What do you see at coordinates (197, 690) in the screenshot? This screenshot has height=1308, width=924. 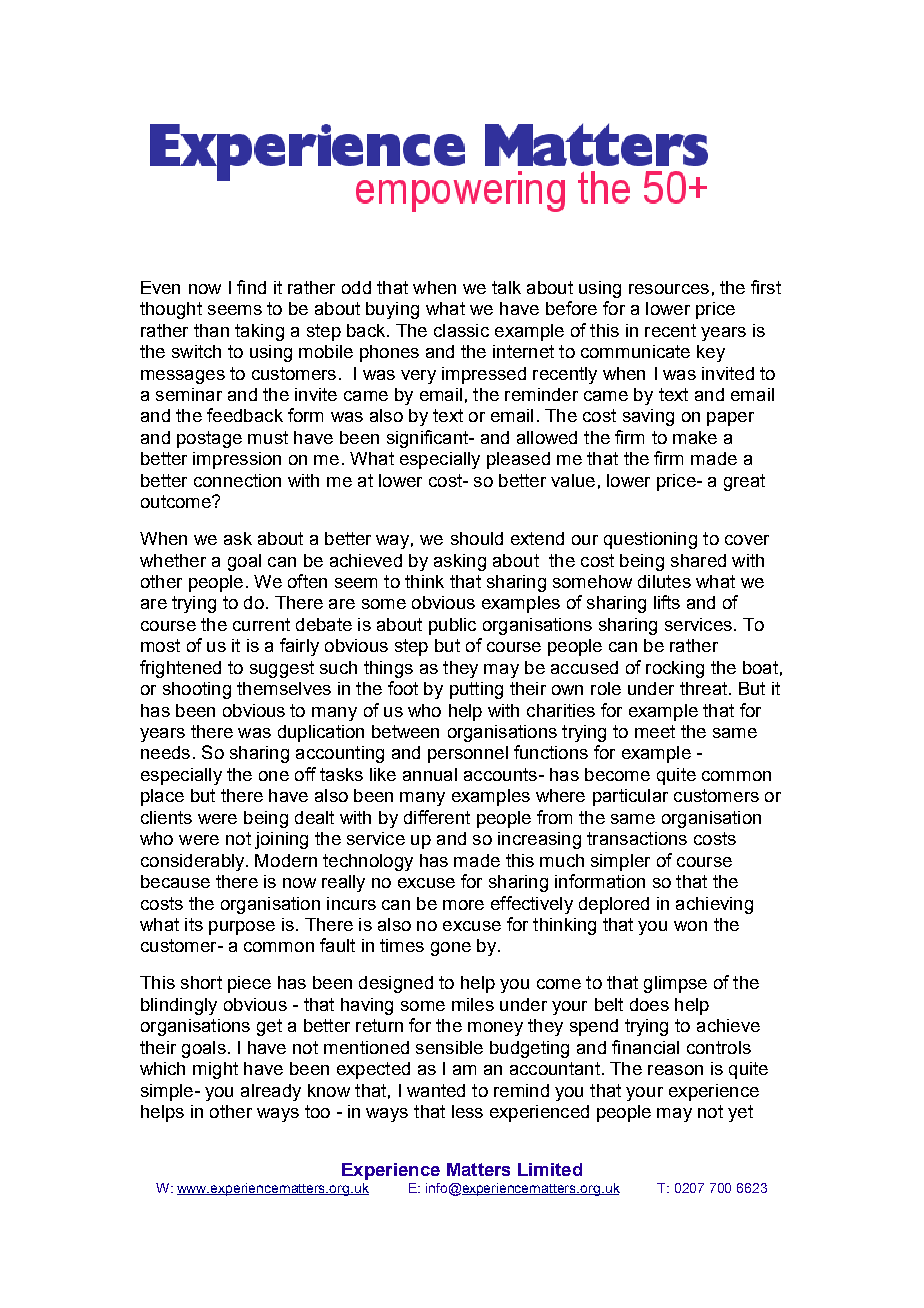 I see `shooting` at bounding box center [197, 690].
